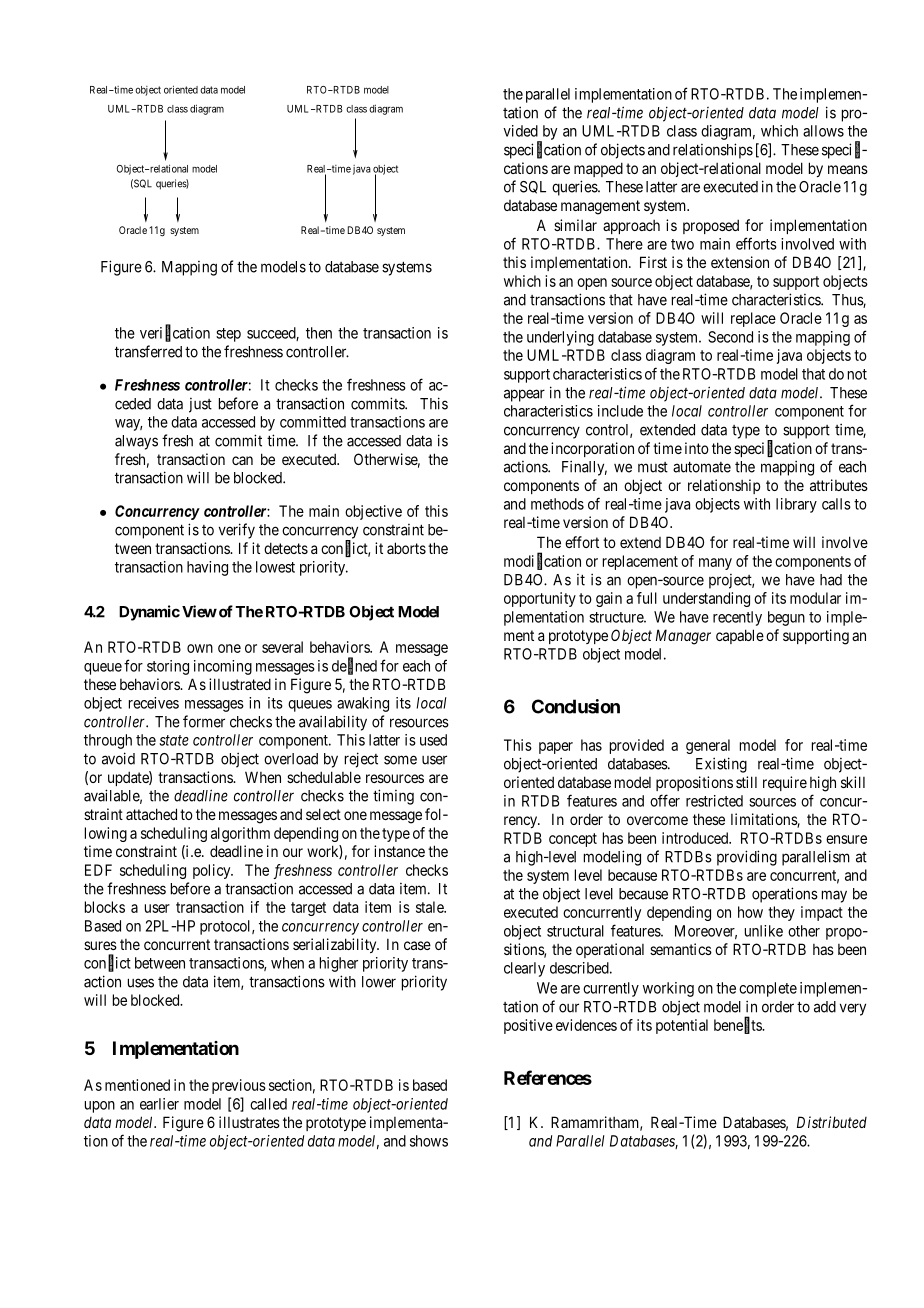 The width and height of the document is (924, 1308). I want to click on allows, so click(823, 131).
